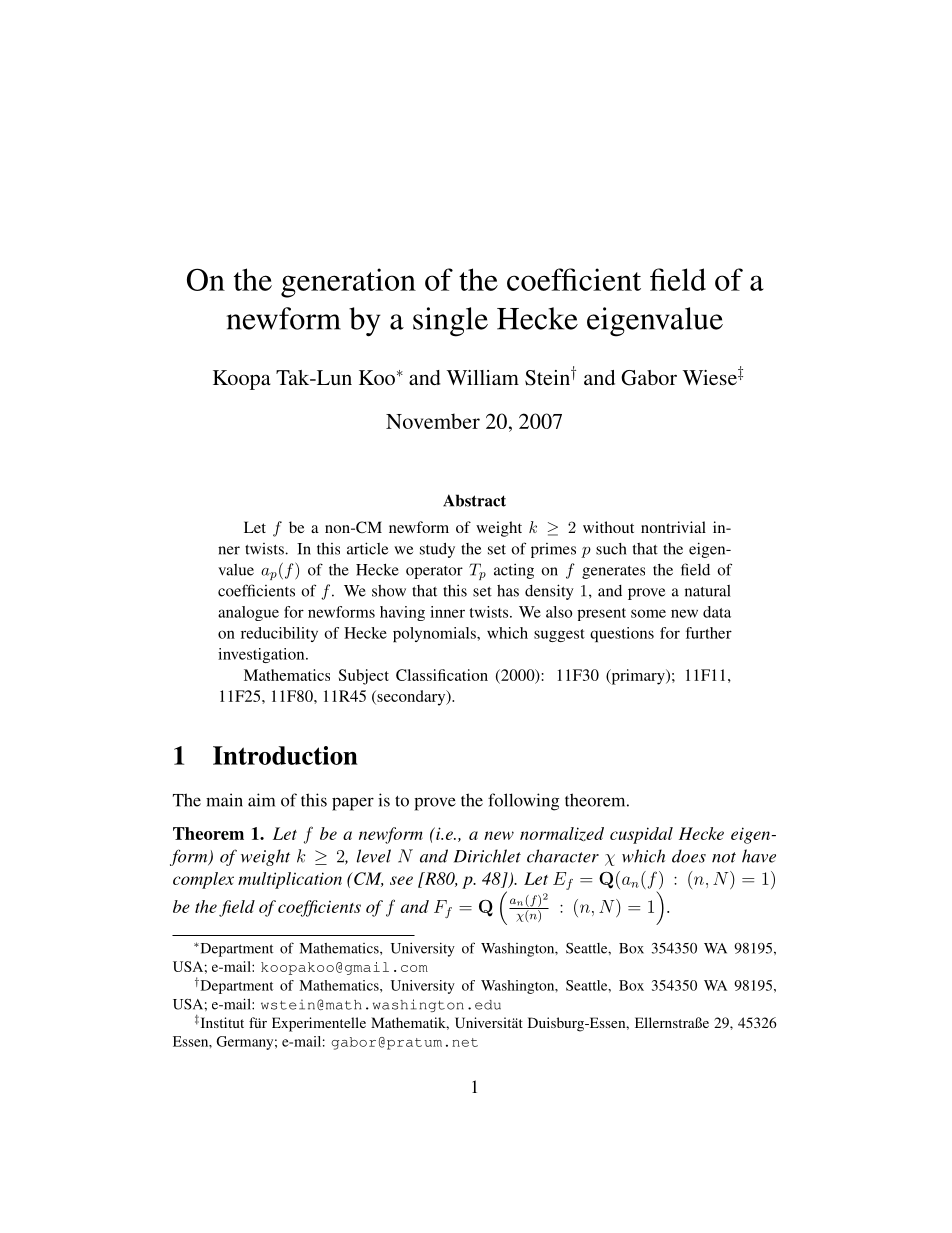 This screenshot has width=952, height=1233. What do you see at coordinates (483, 377) in the screenshot?
I see `William` at bounding box center [483, 377].
